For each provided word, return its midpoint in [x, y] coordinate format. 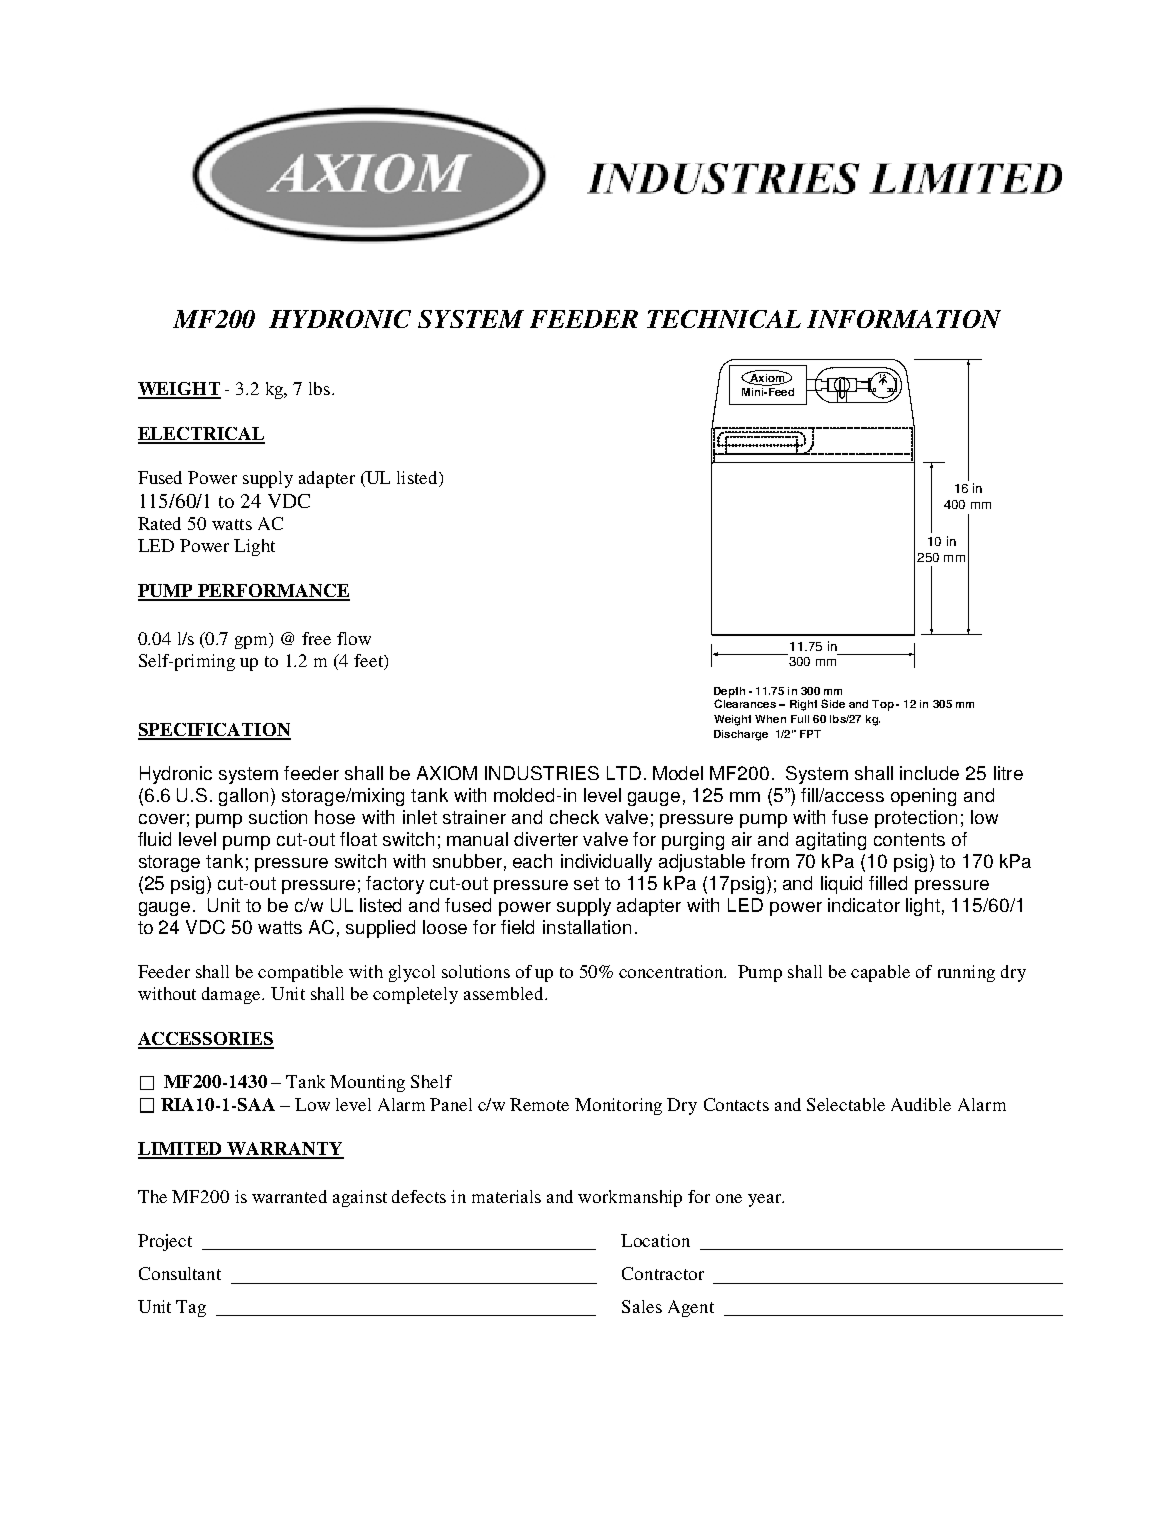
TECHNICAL [724, 319]
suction [278, 817]
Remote [539, 1104]
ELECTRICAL [201, 435]
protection [916, 819]
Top [883, 705]
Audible [921, 1104]
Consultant [180, 1273]
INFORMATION [904, 319]
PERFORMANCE [273, 592]
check [574, 817]
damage [232, 995]
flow [354, 638]
